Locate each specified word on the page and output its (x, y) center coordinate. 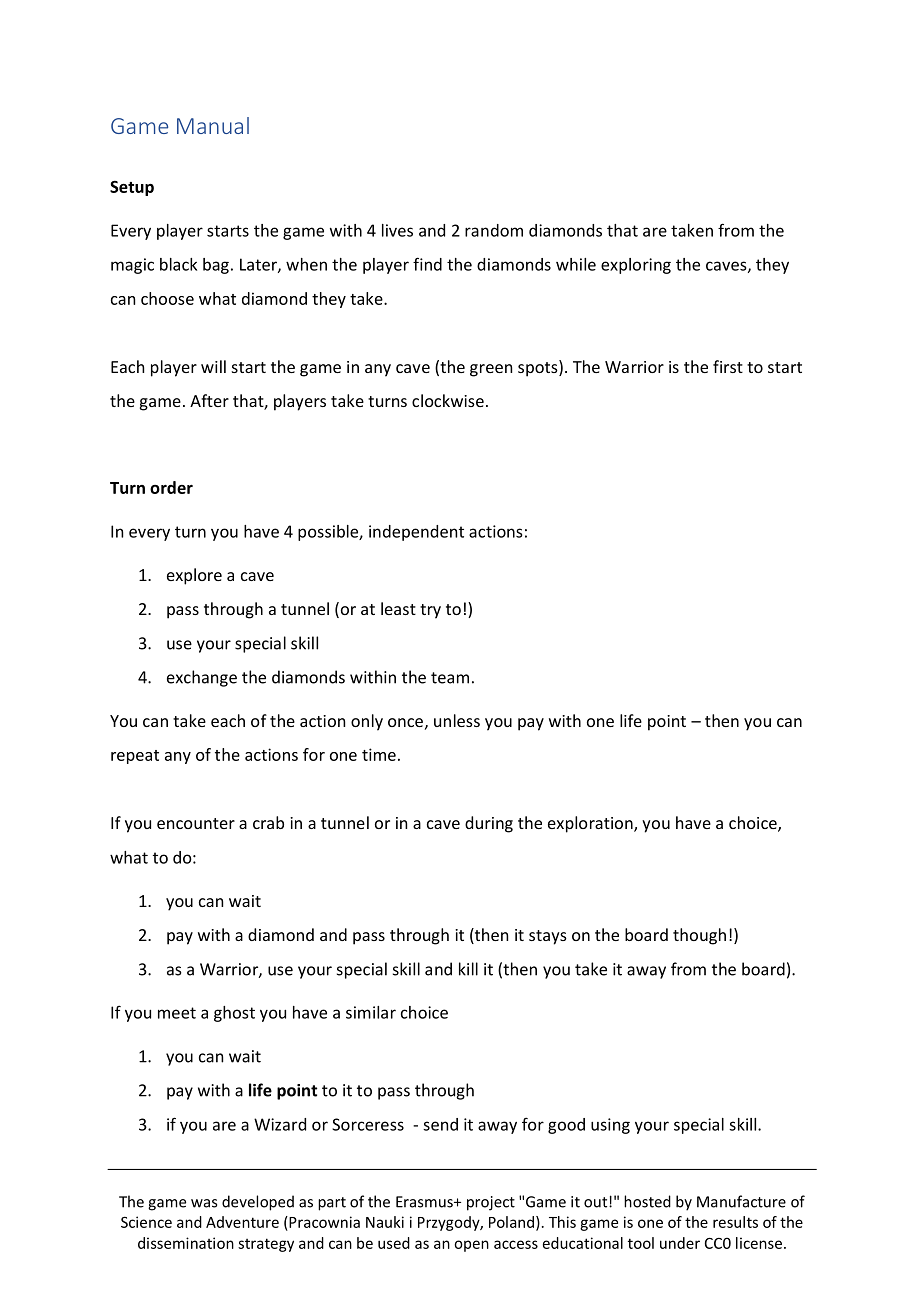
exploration (591, 824)
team (450, 678)
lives (397, 230)
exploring (636, 266)
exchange (202, 678)
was (204, 1203)
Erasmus (425, 1202)
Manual (213, 125)
